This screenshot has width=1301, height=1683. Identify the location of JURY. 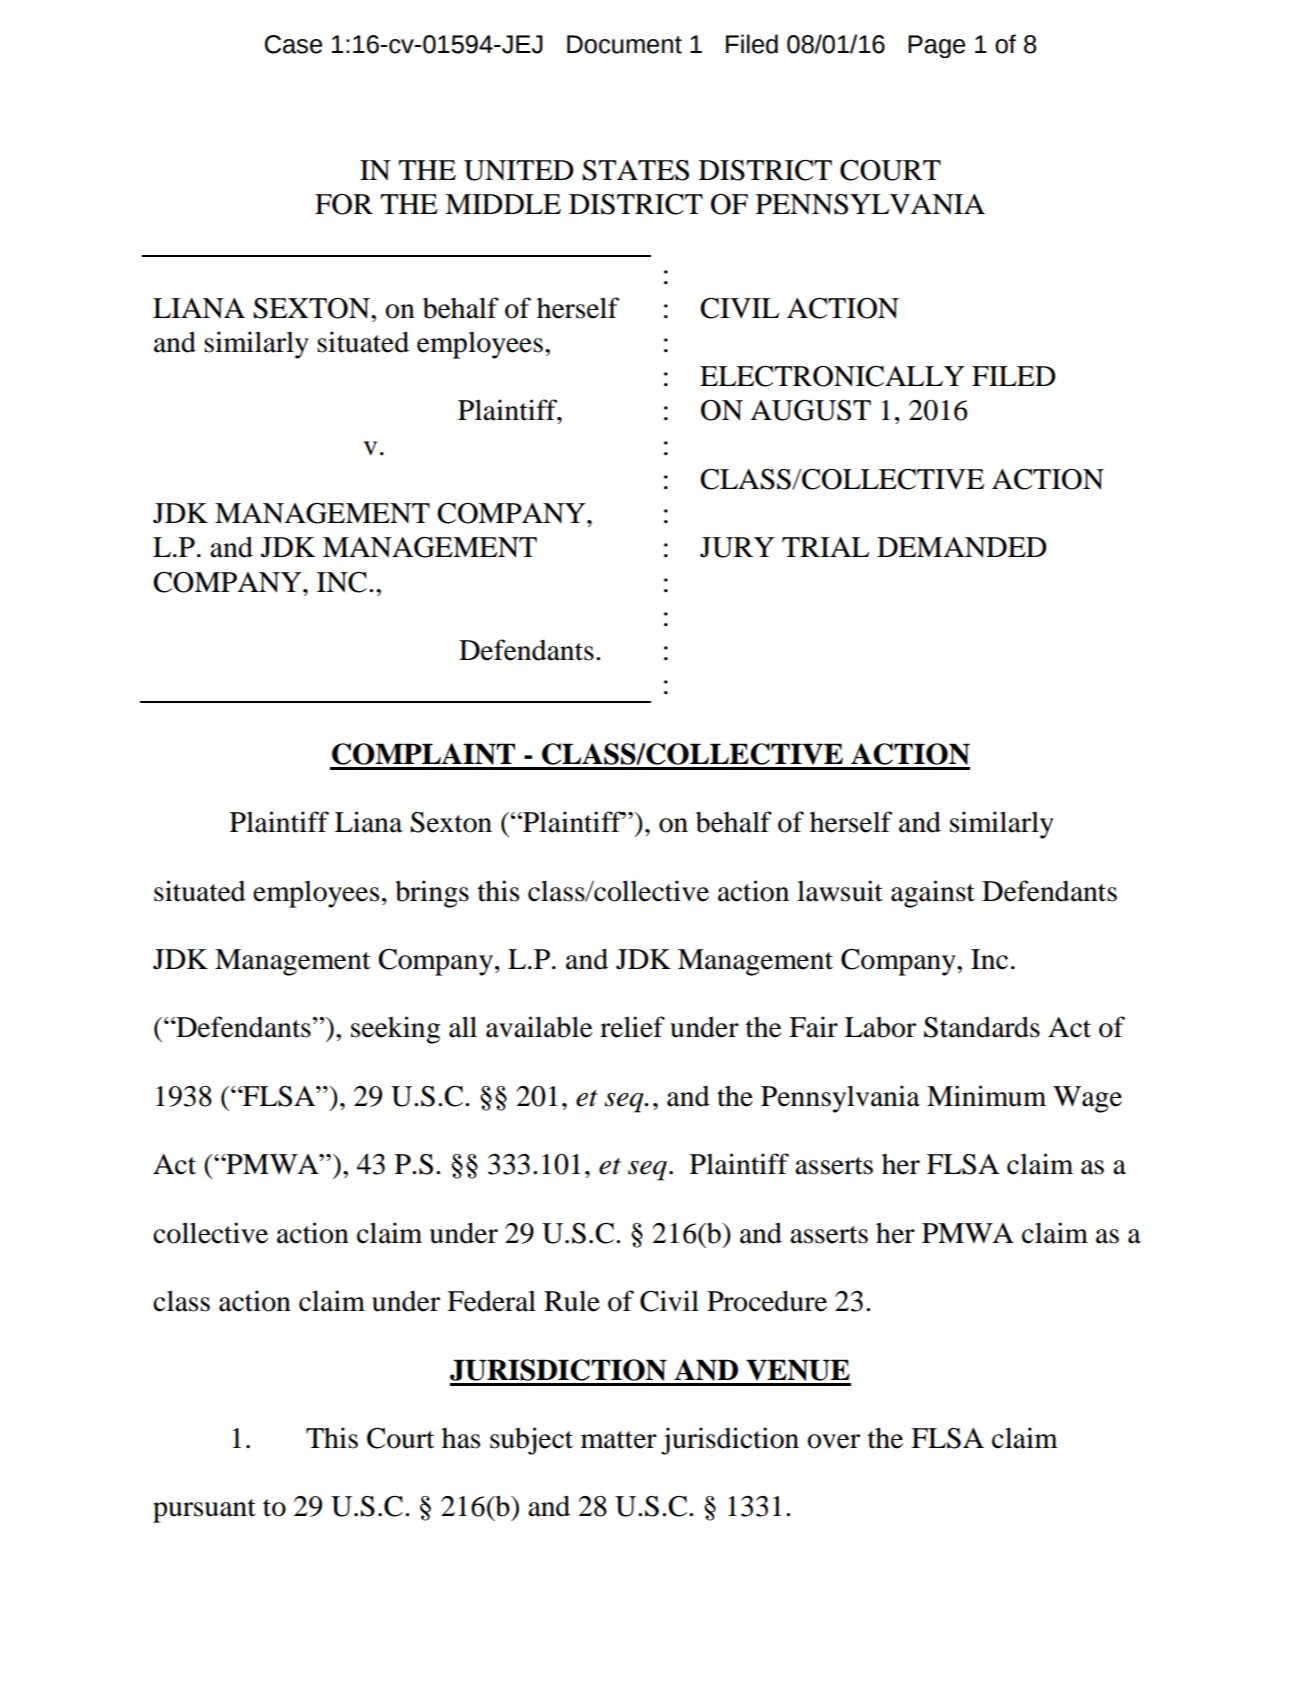
(737, 547).
